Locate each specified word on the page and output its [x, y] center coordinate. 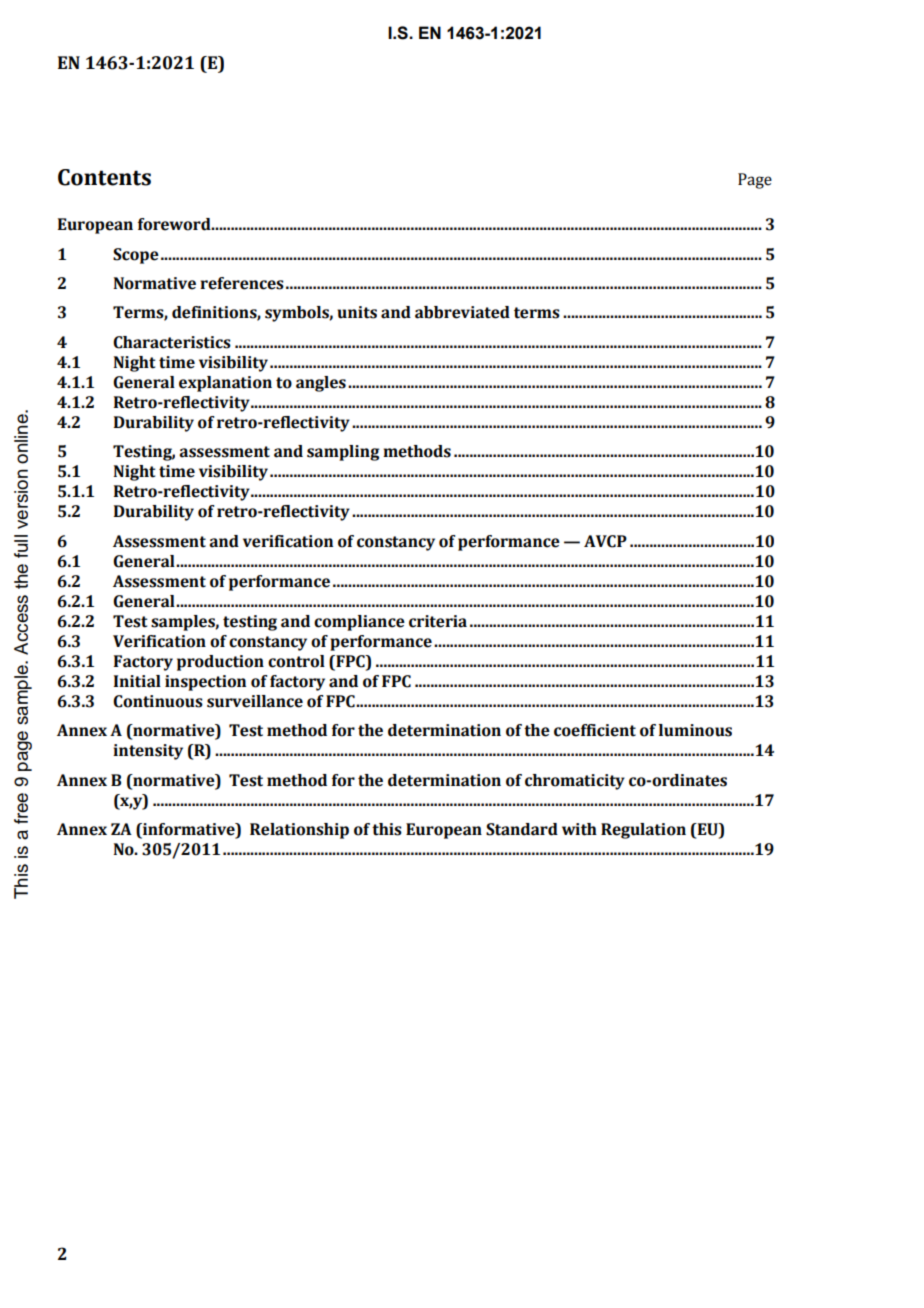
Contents [104, 177]
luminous [695, 730]
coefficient [595, 730]
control [296, 661]
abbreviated [462, 312]
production [220, 663]
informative [189, 830]
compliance [359, 623]
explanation [225, 384]
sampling [343, 453]
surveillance [255, 701]
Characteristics [172, 342]
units [357, 312]
